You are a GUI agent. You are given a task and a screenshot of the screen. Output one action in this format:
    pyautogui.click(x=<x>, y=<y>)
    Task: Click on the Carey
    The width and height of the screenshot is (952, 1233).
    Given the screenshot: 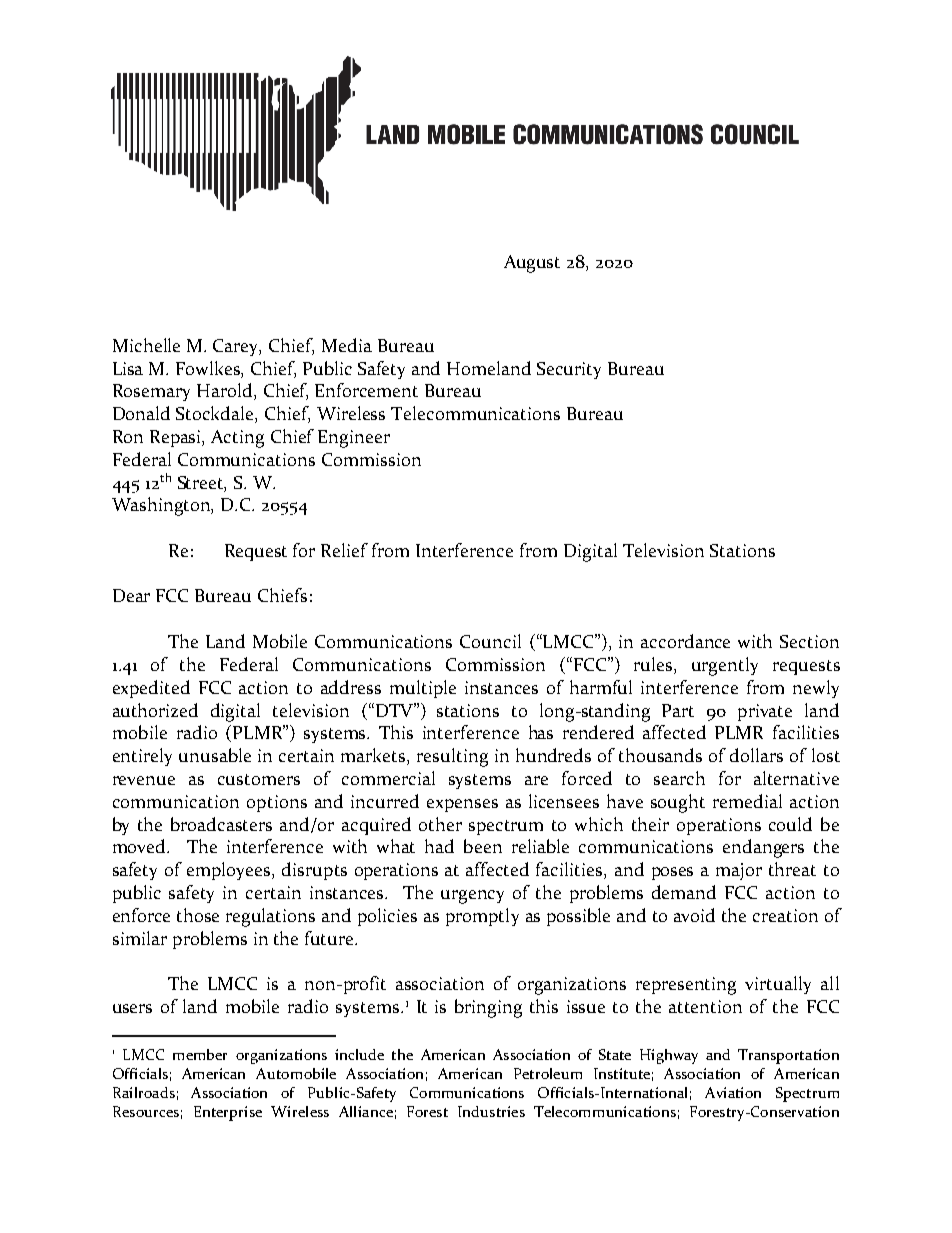 What is the action you would take?
    pyautogui.click(x=237, y=347)
